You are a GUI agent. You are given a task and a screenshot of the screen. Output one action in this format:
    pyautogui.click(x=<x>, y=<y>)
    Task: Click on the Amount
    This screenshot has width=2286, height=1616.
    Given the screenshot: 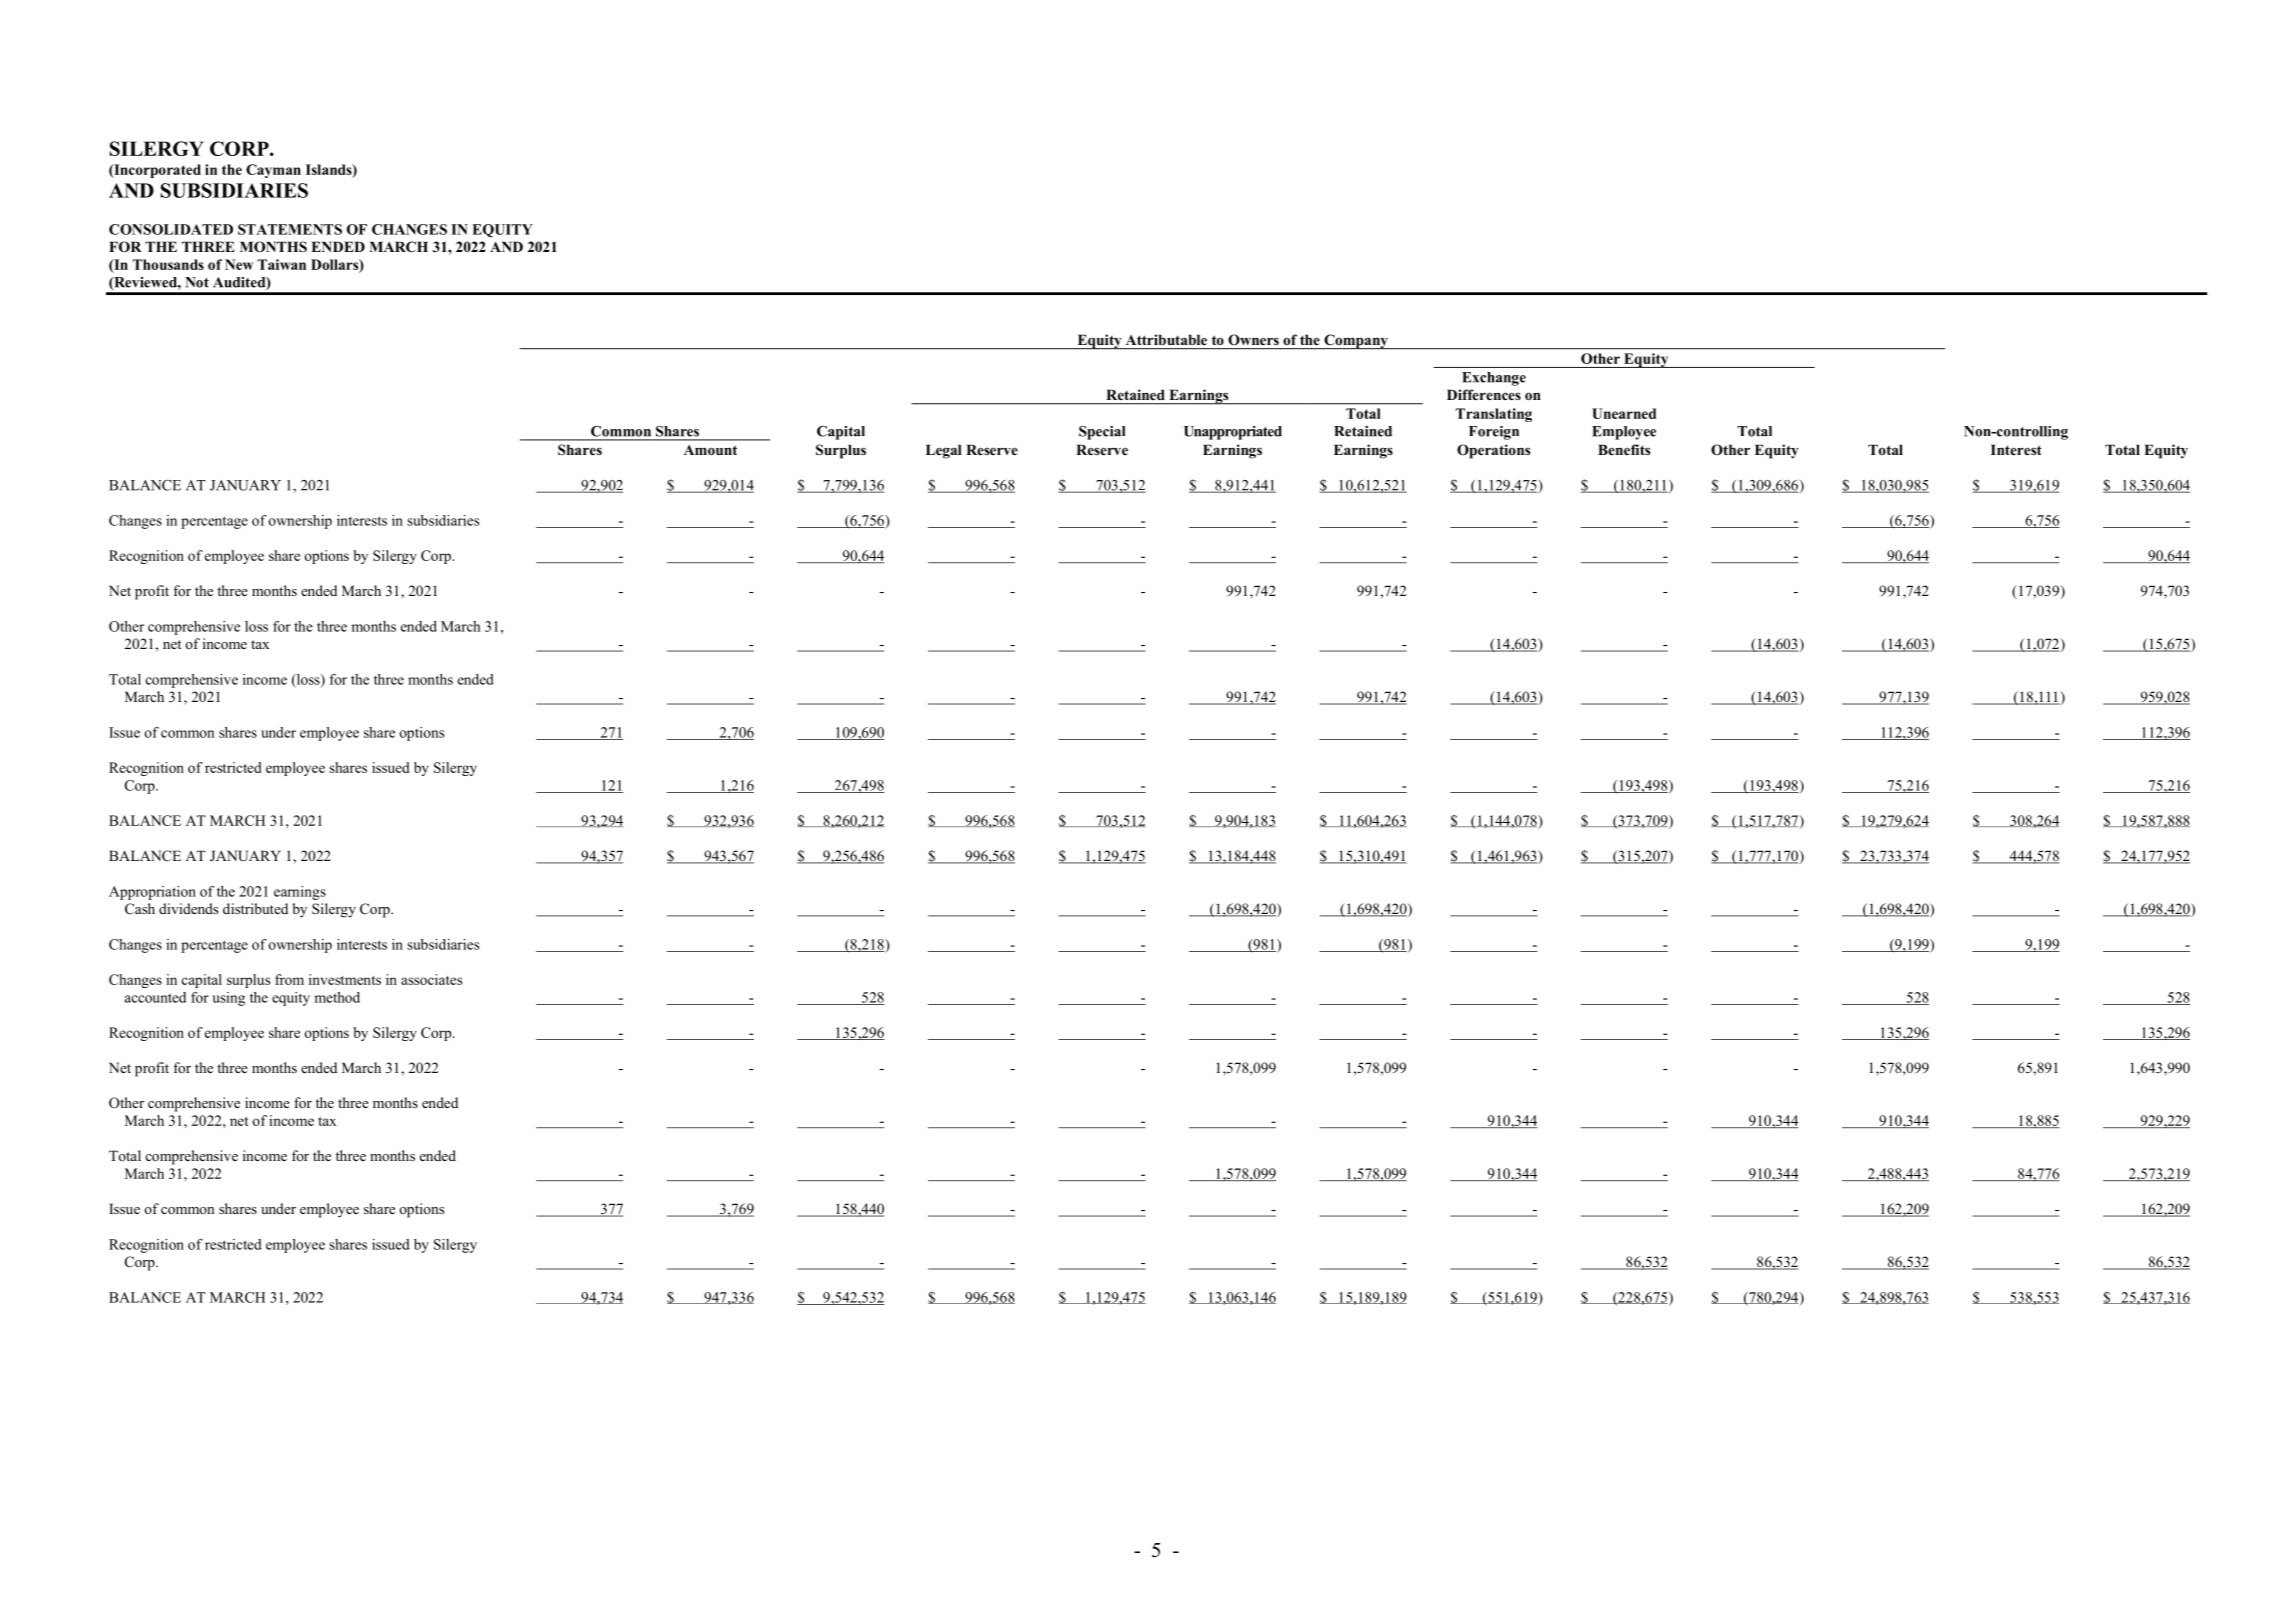 What is the action you would take?
    pyautogui.click(x=710, y=450)
